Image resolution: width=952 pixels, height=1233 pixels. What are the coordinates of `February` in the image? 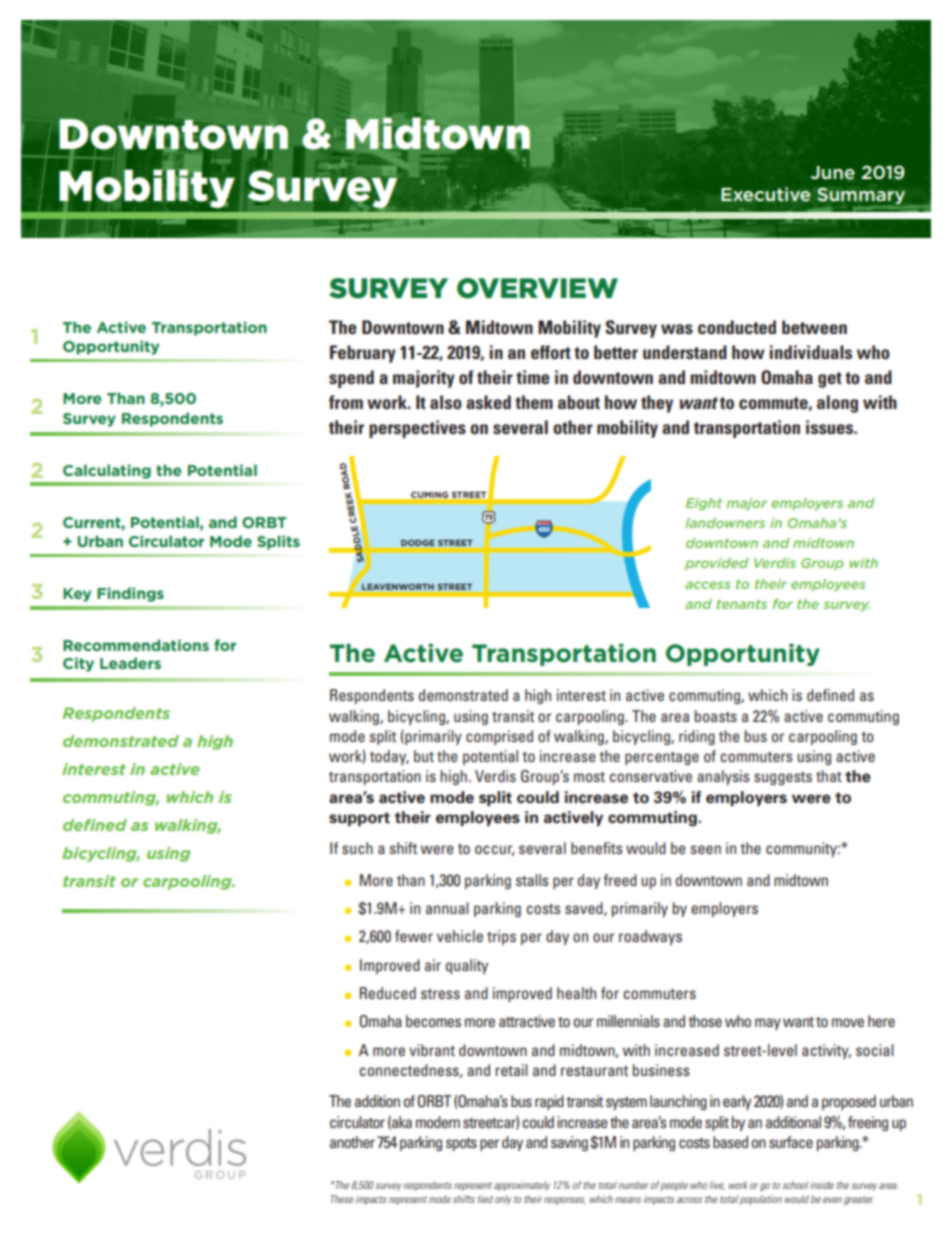 It's located at (363, 354).
